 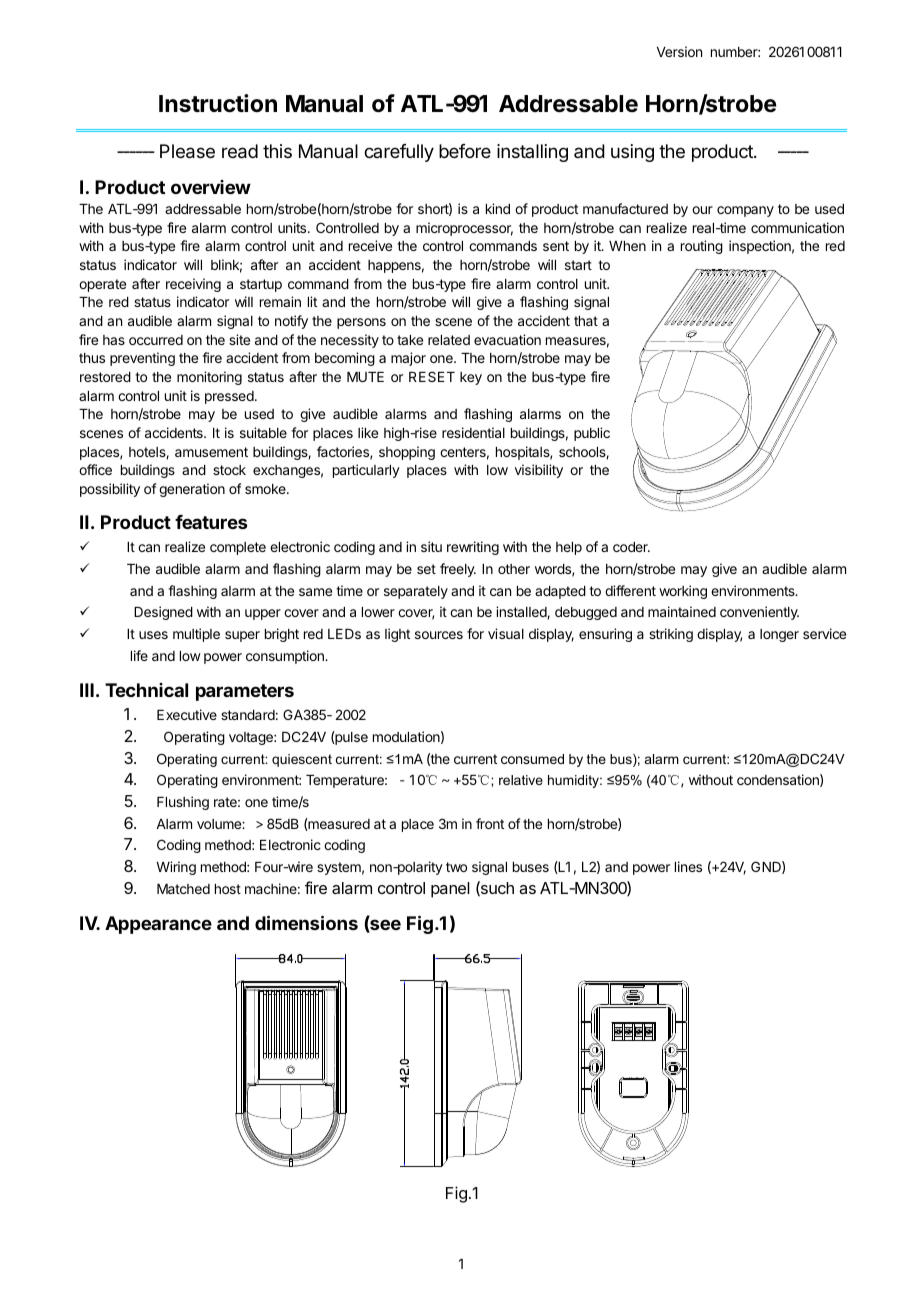 I want to click on lines, so click(x=688, y=866).
